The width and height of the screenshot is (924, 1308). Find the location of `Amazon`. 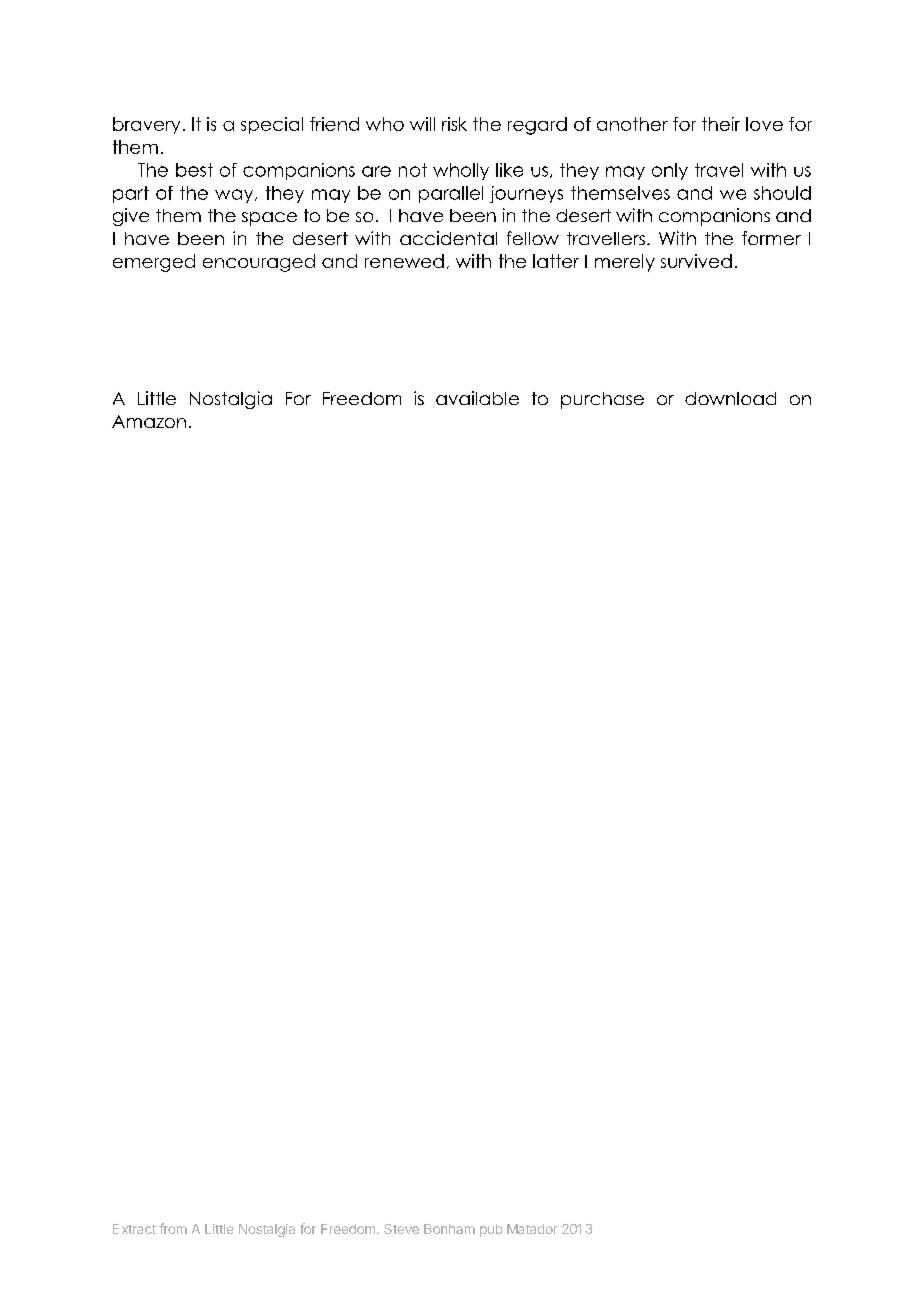

Amazon is located at coordinates (149, 421).
